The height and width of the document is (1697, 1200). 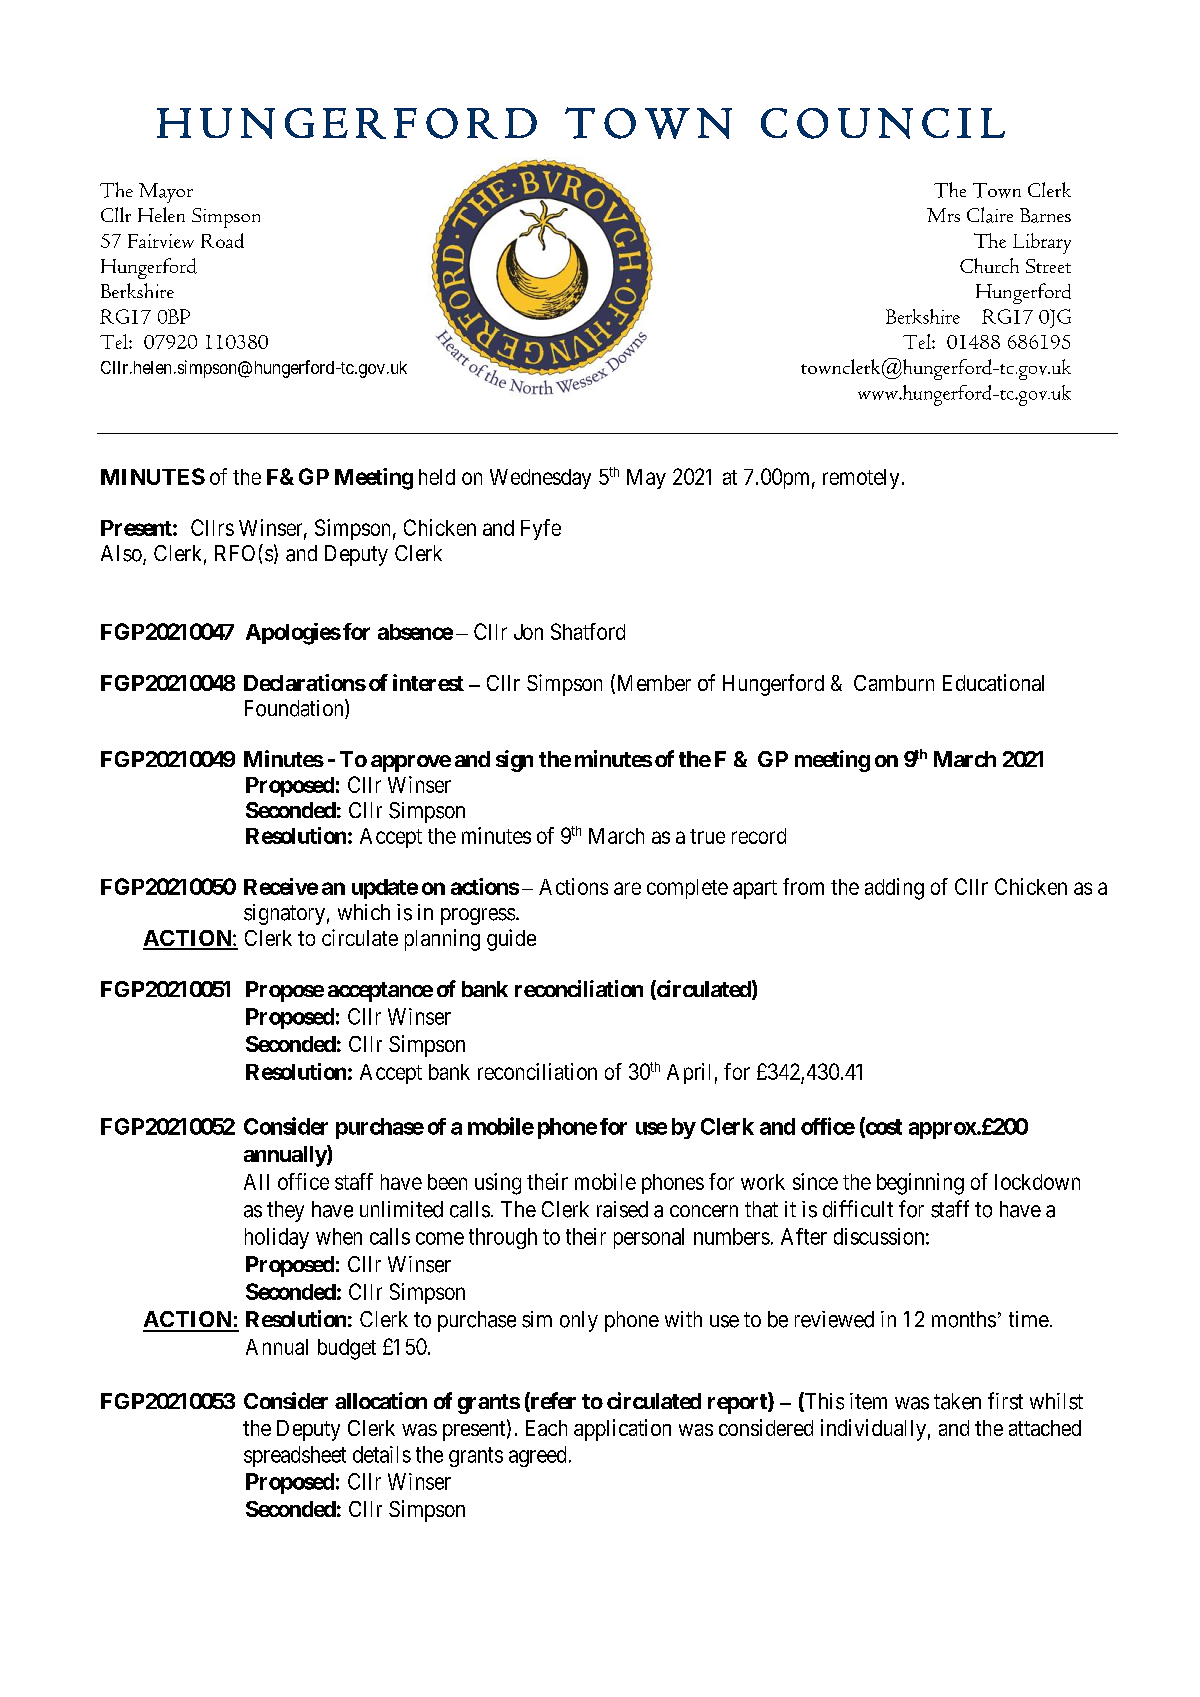 I want to click on adding, so click(x=894, y=889).
